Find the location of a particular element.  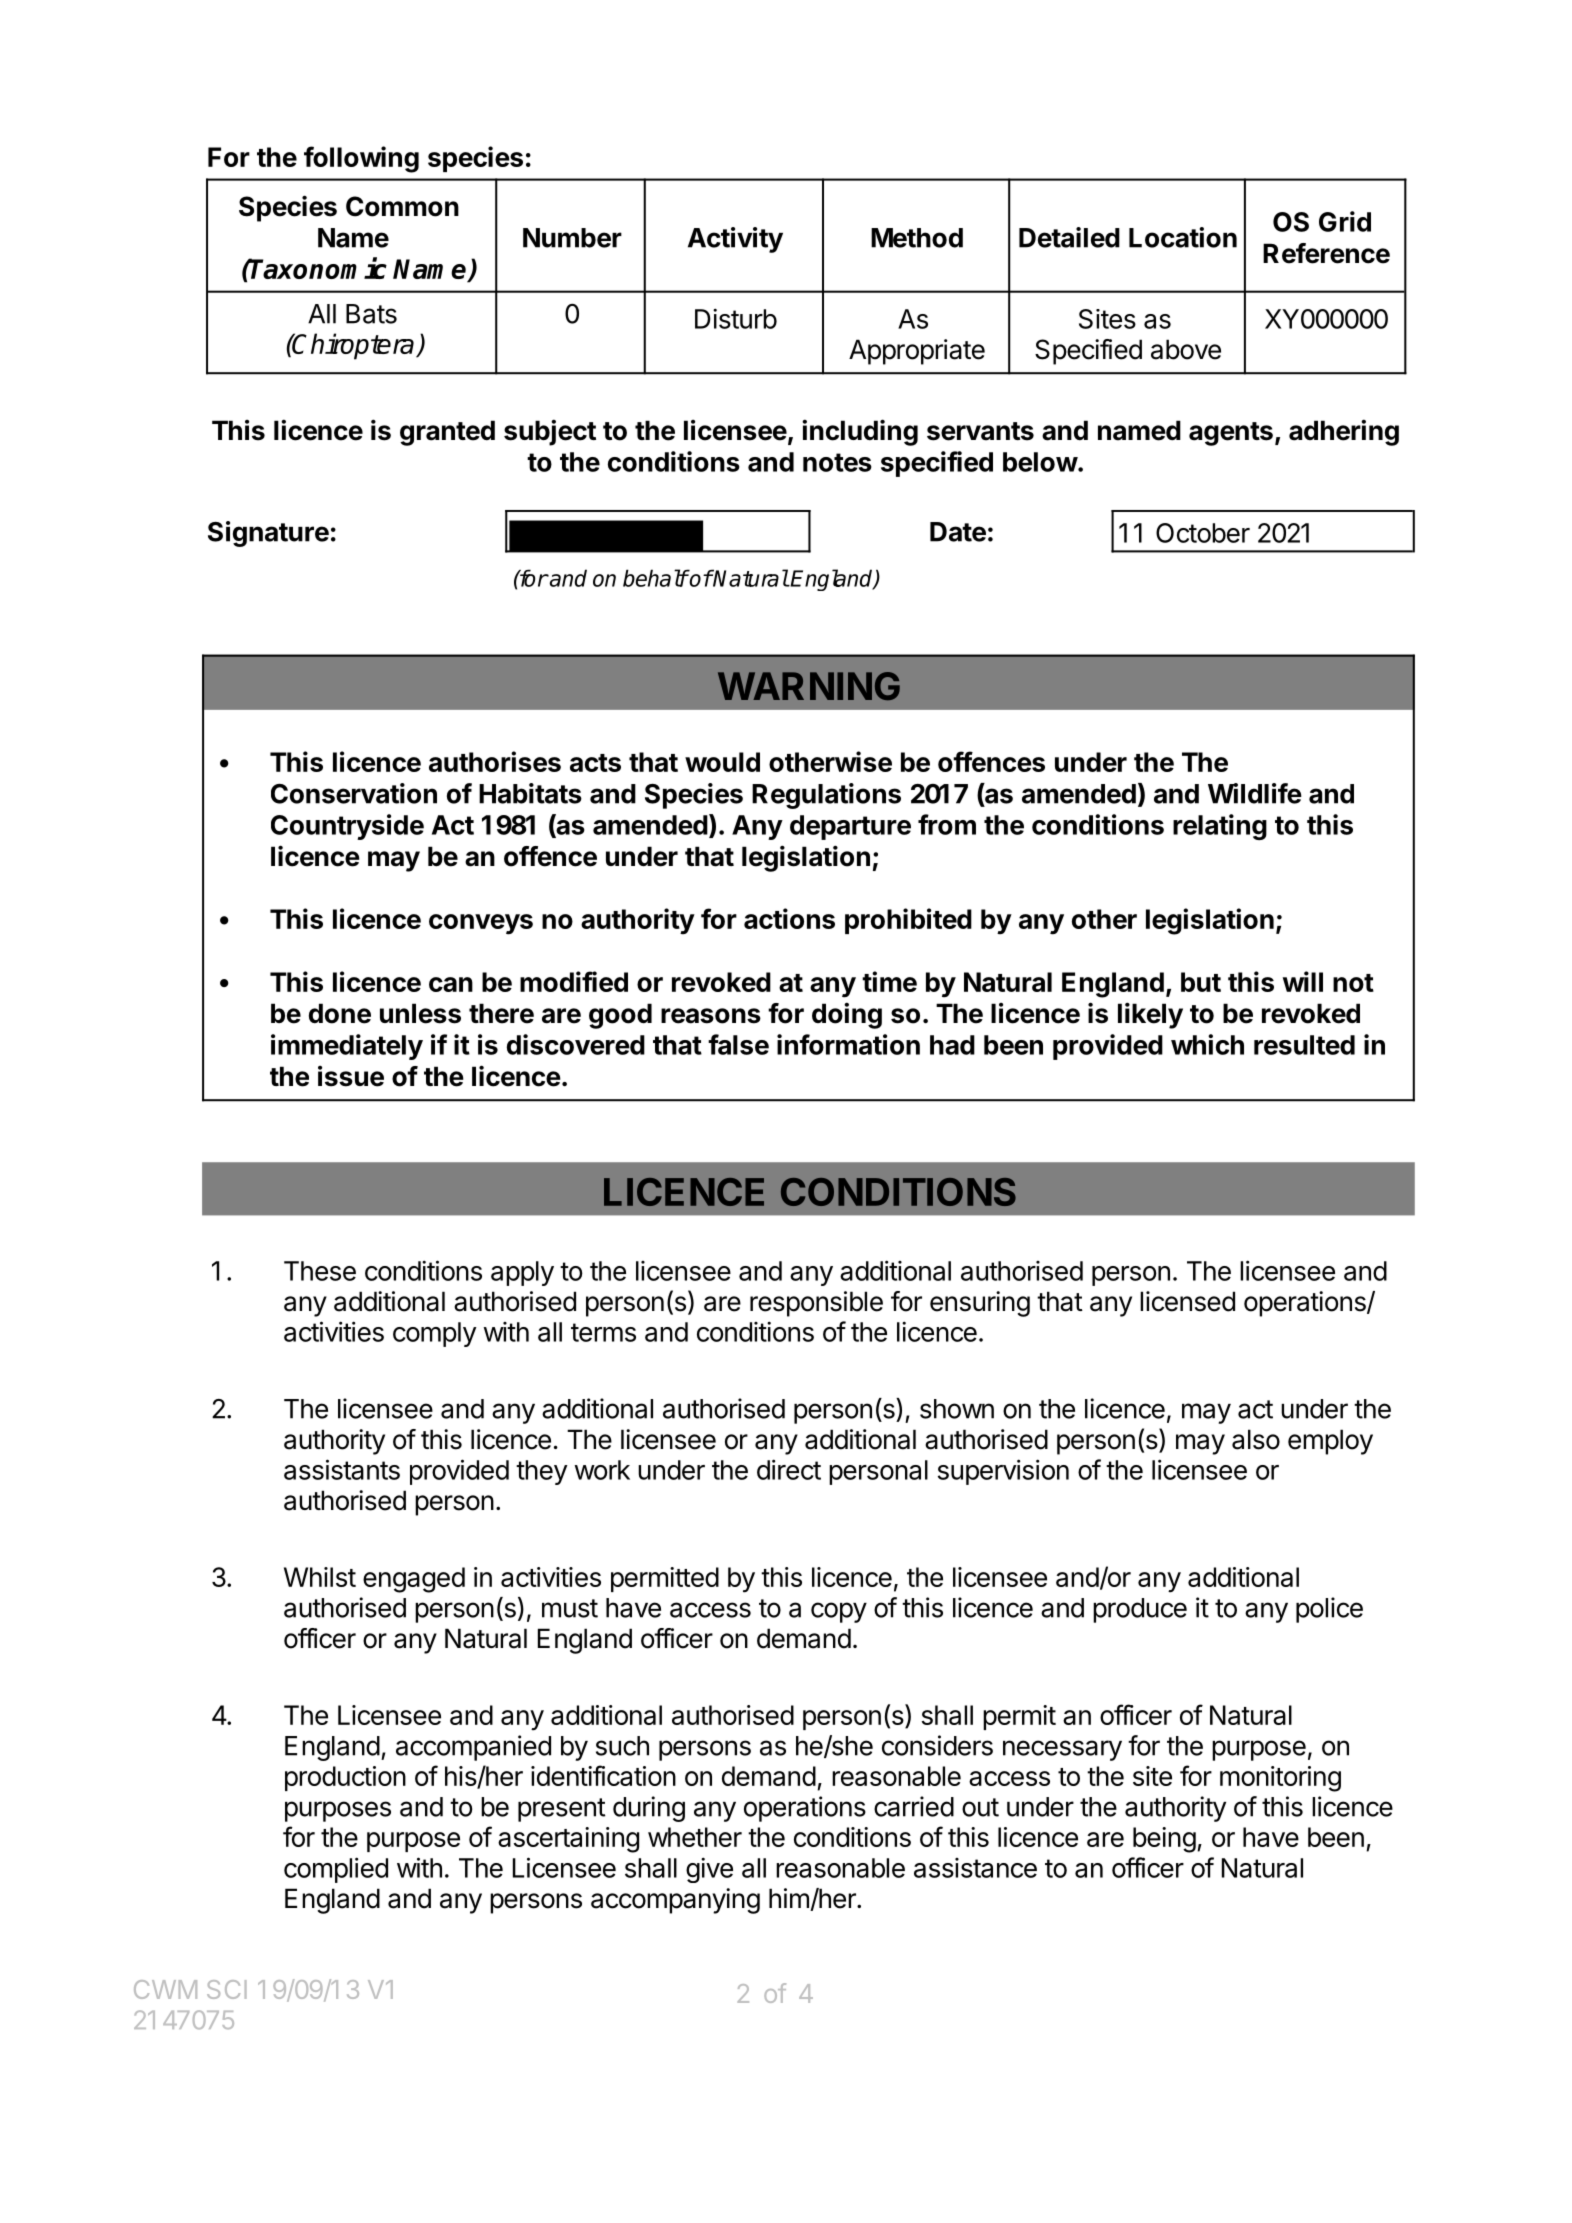

October is located at coordinates (1203, 533).
